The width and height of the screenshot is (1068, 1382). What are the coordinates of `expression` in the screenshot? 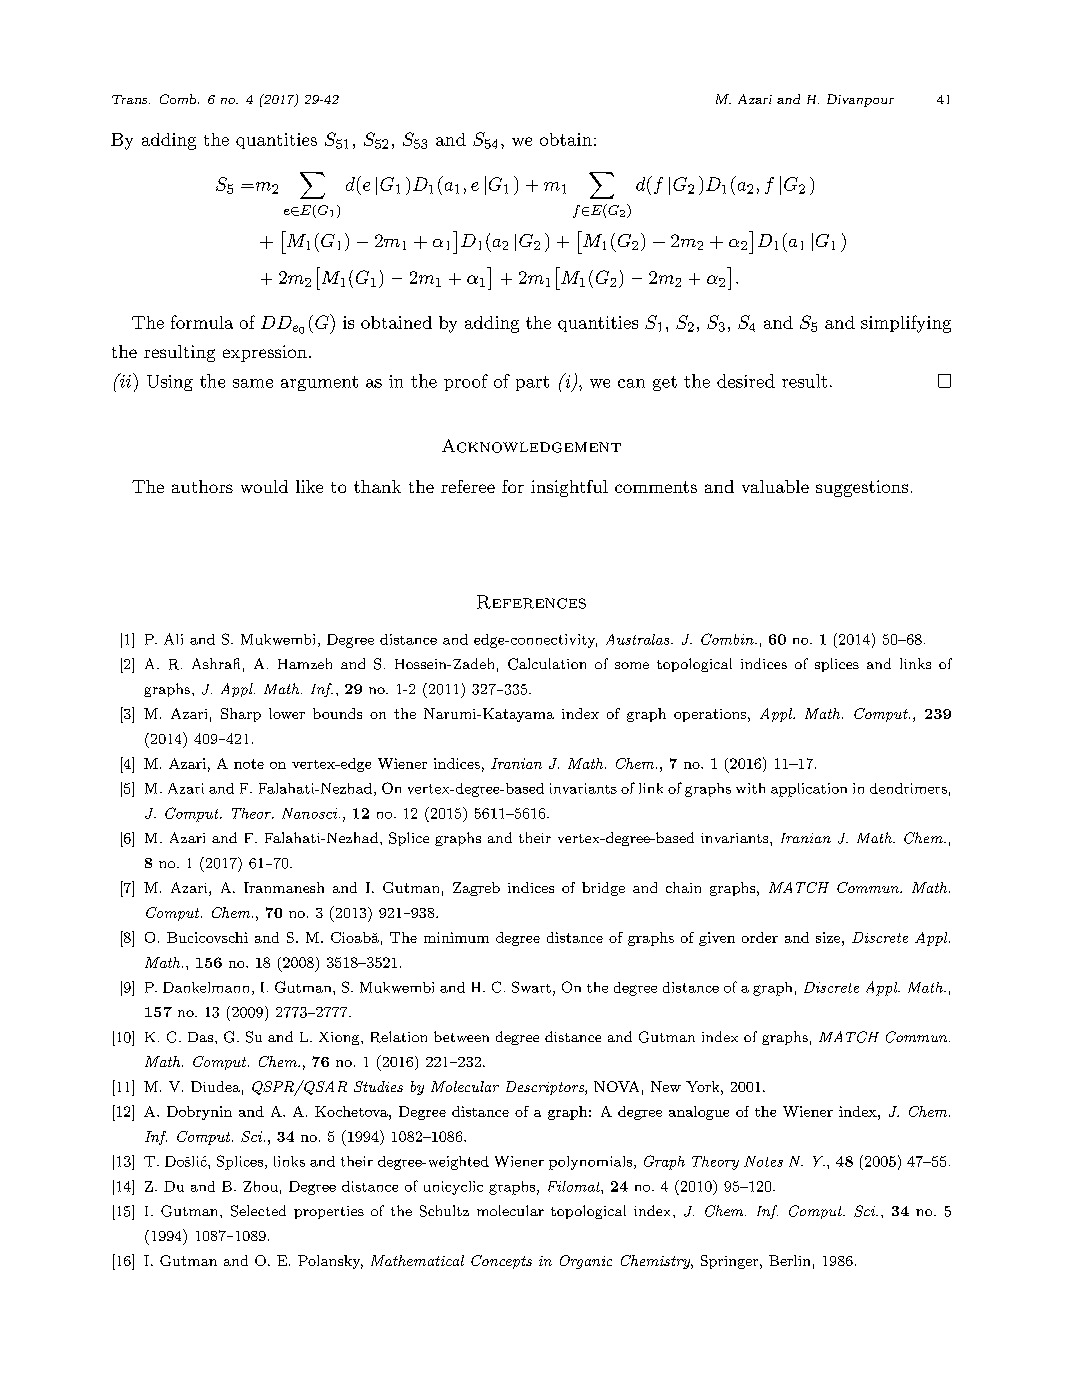 It's located at (265, 353).
